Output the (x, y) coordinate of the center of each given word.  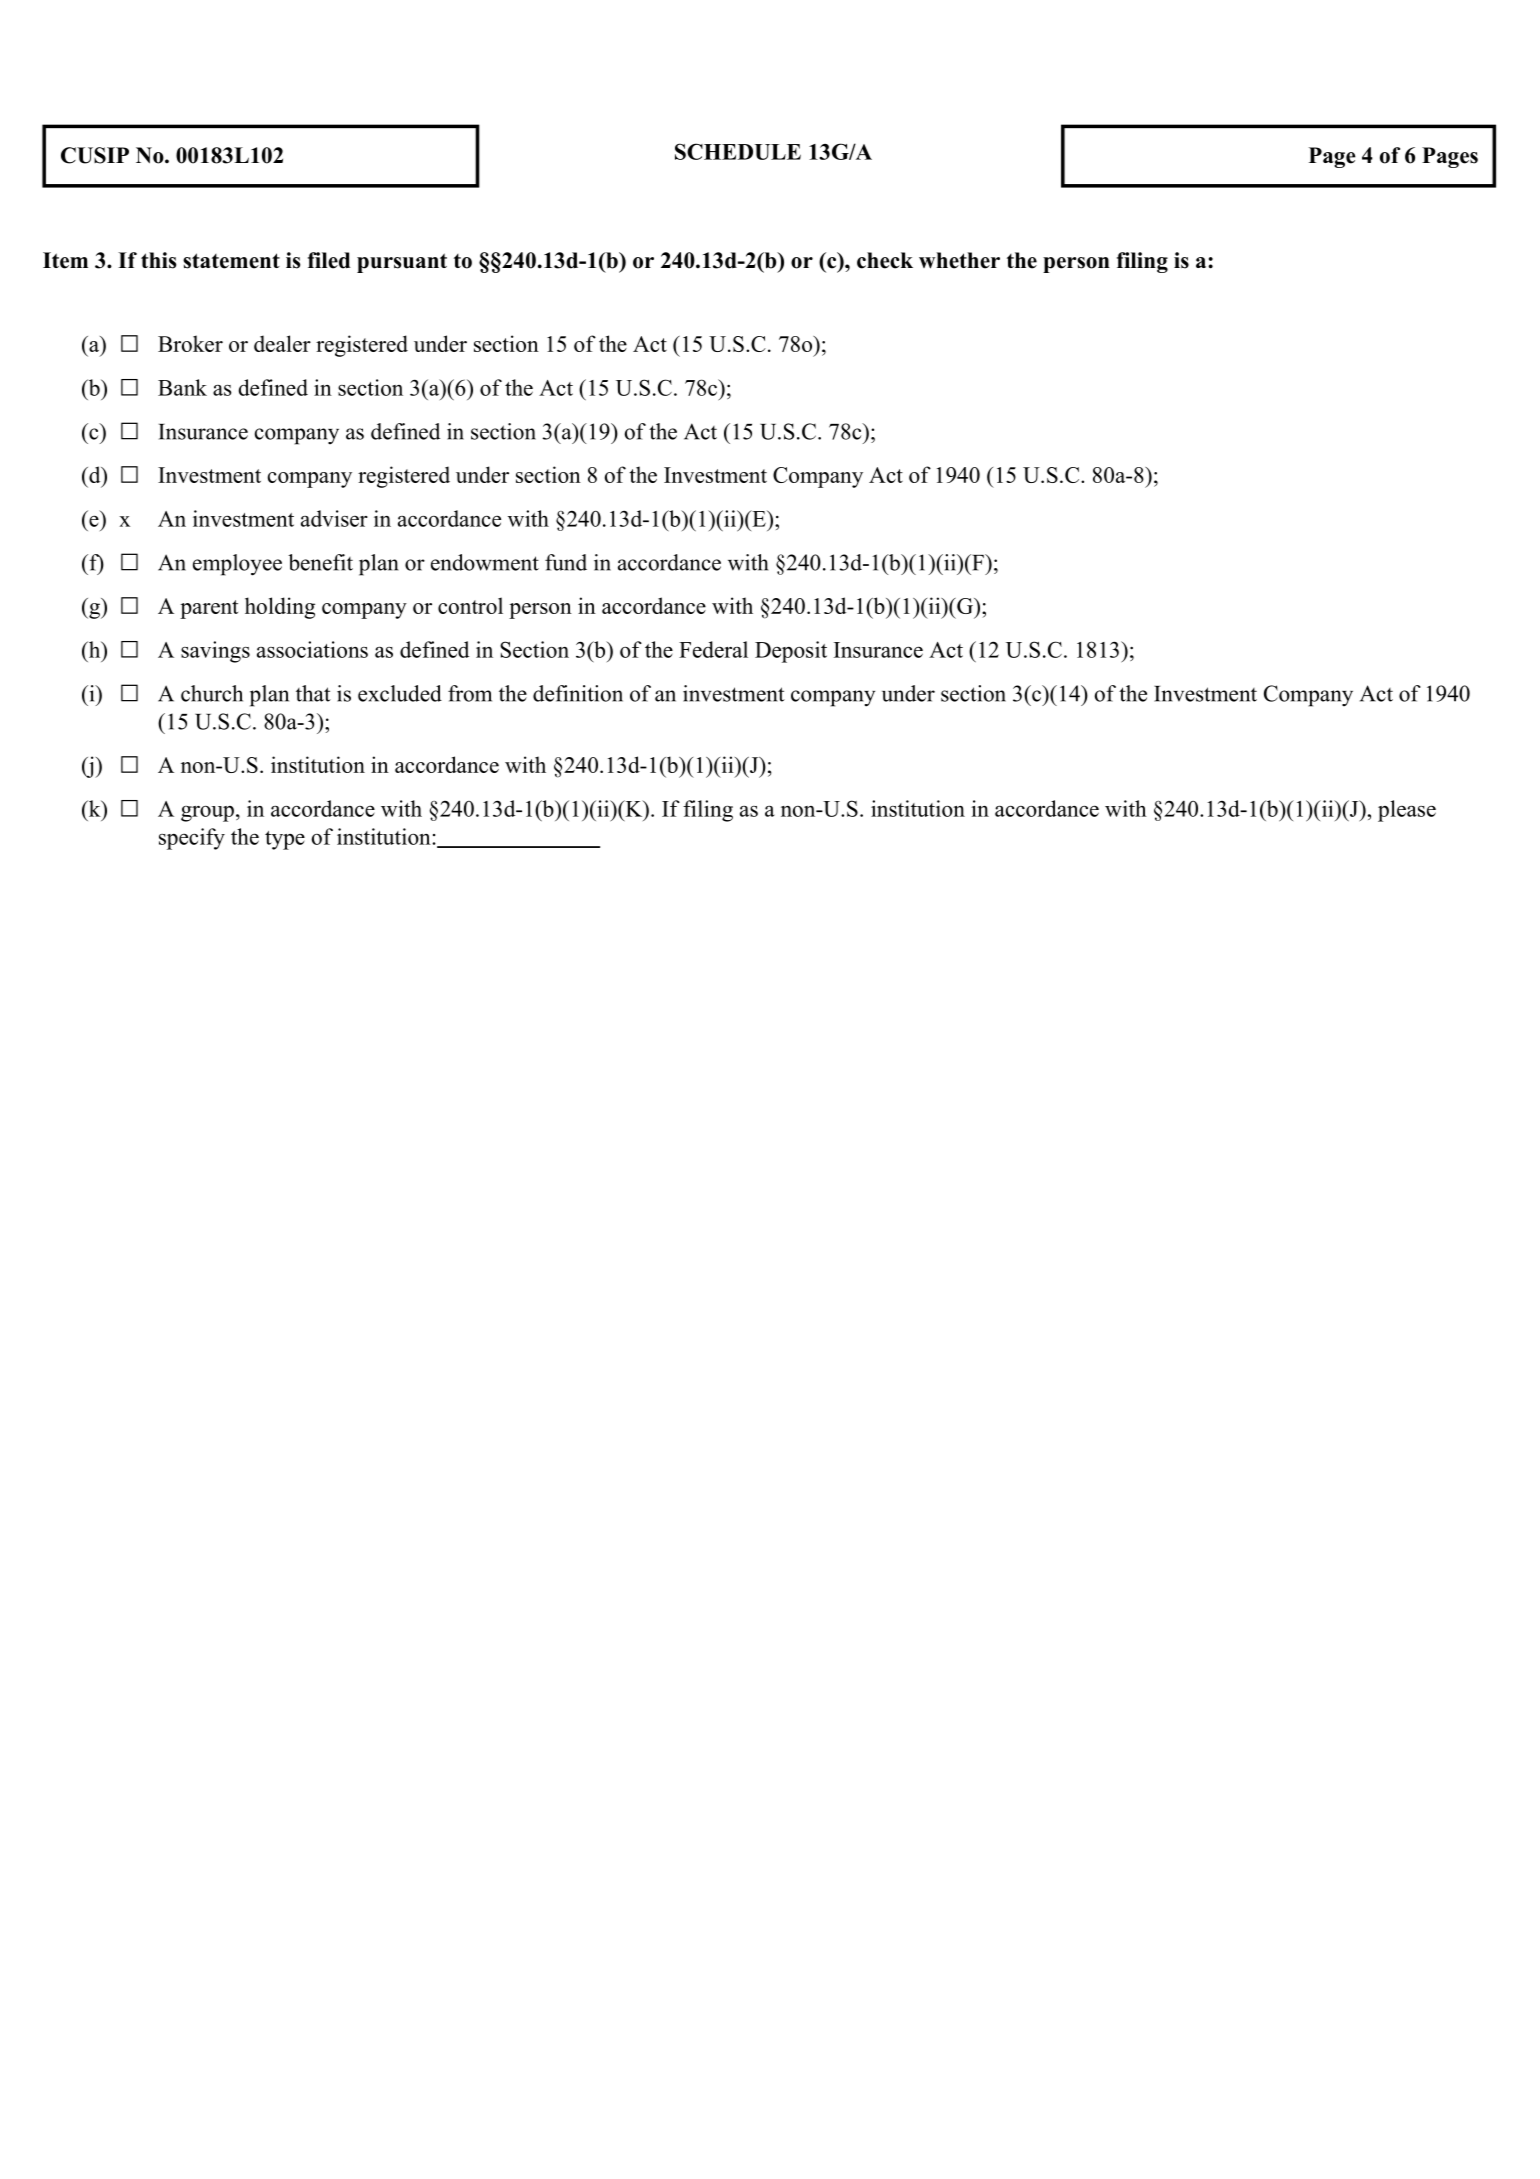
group (207, 814)
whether (959, 260)
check (885, 260)
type (285, 840)
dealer (282, 343)
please (1407, 811)
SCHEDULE (738, 151)
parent (209, 609)
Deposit (791, 652)
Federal (713, 649)
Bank (182, 387)
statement (231, 261)
